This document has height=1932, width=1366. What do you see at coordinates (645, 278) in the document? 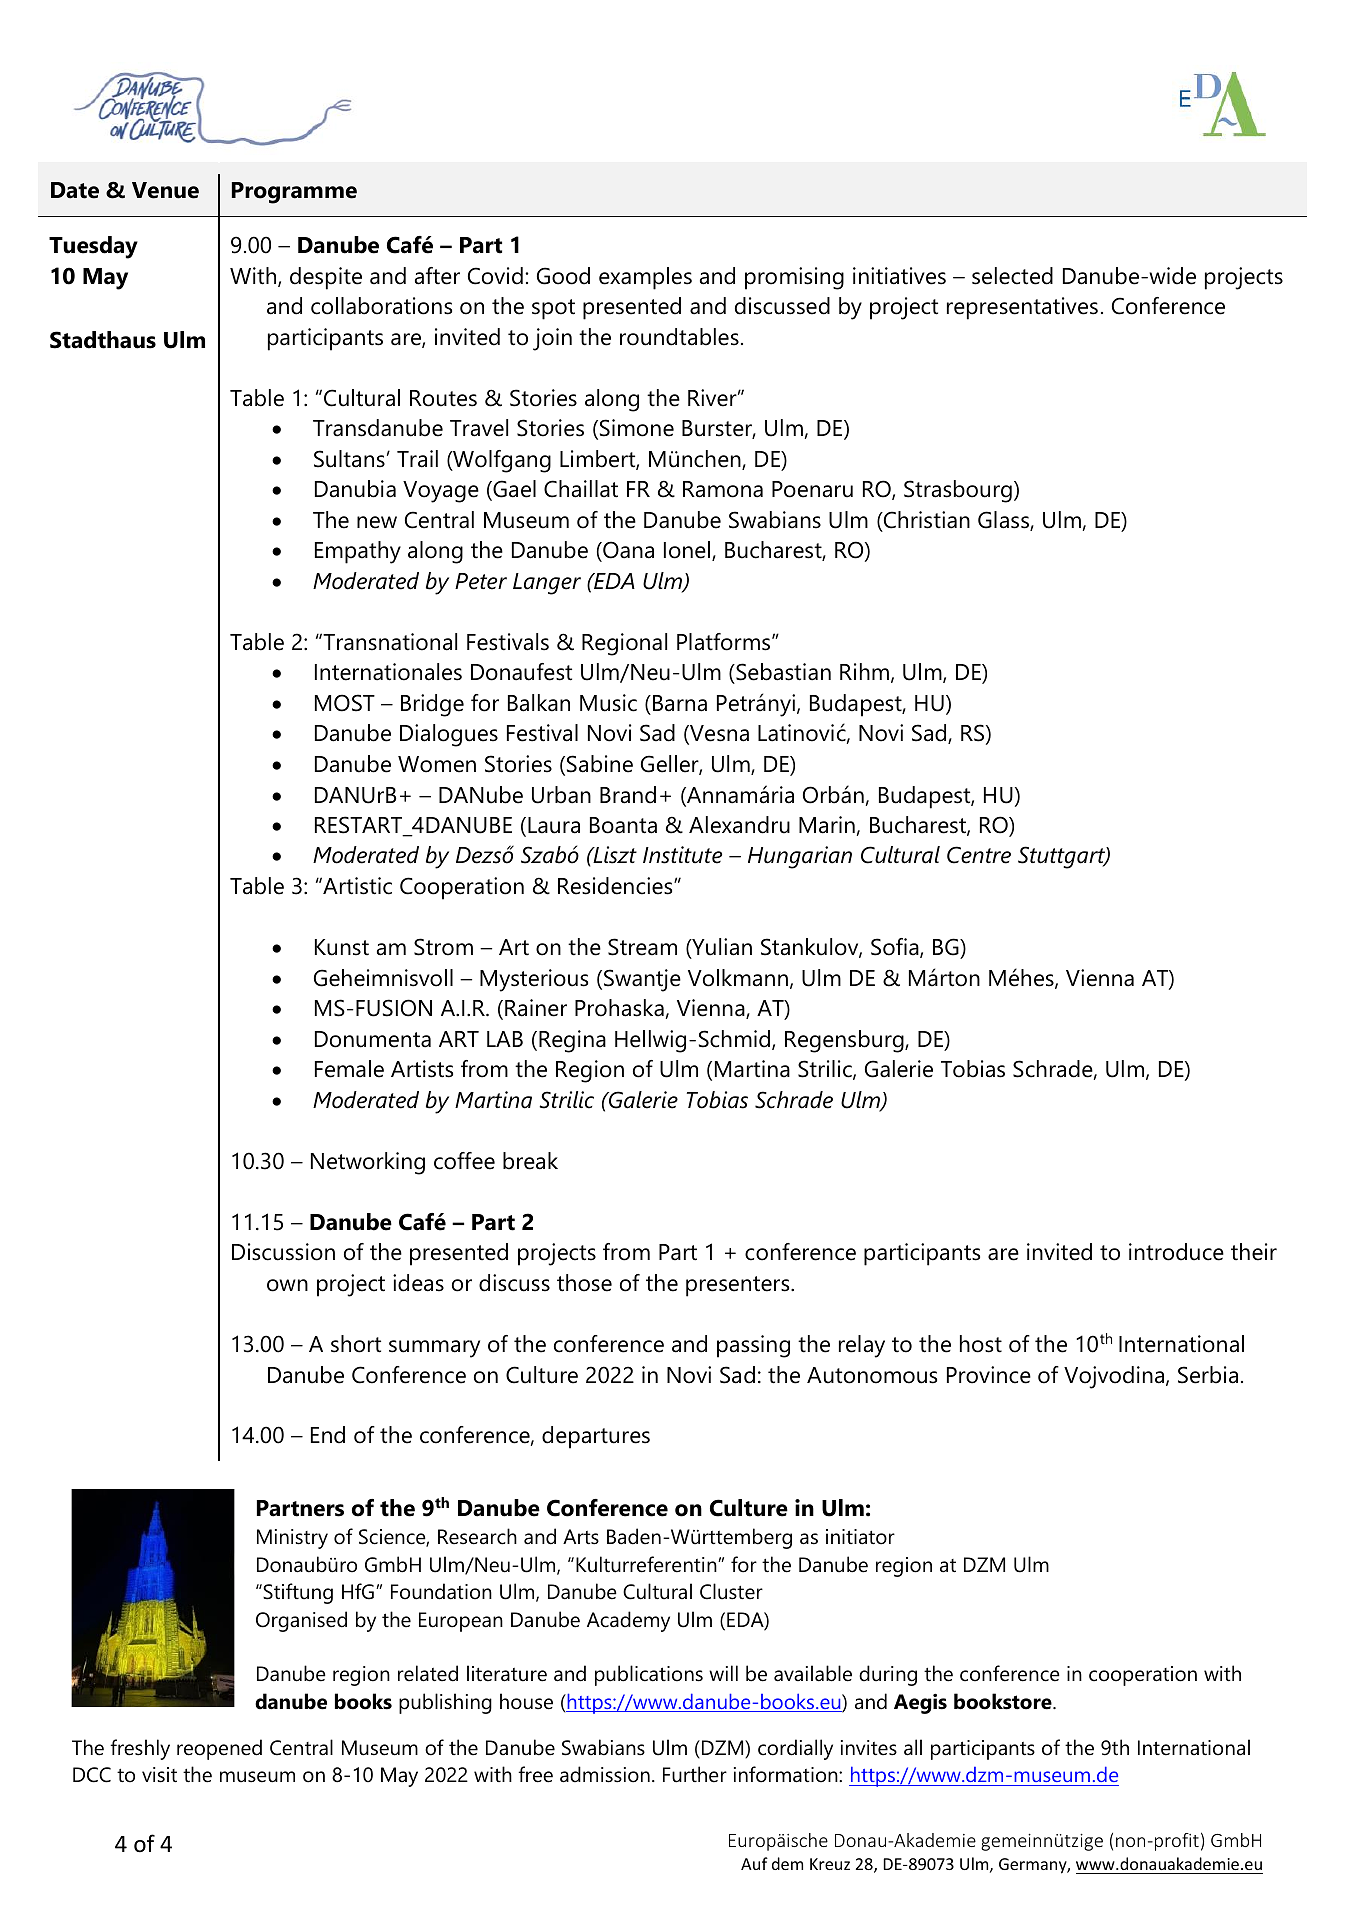
I see `examples` at bounding box center [645, 278].
